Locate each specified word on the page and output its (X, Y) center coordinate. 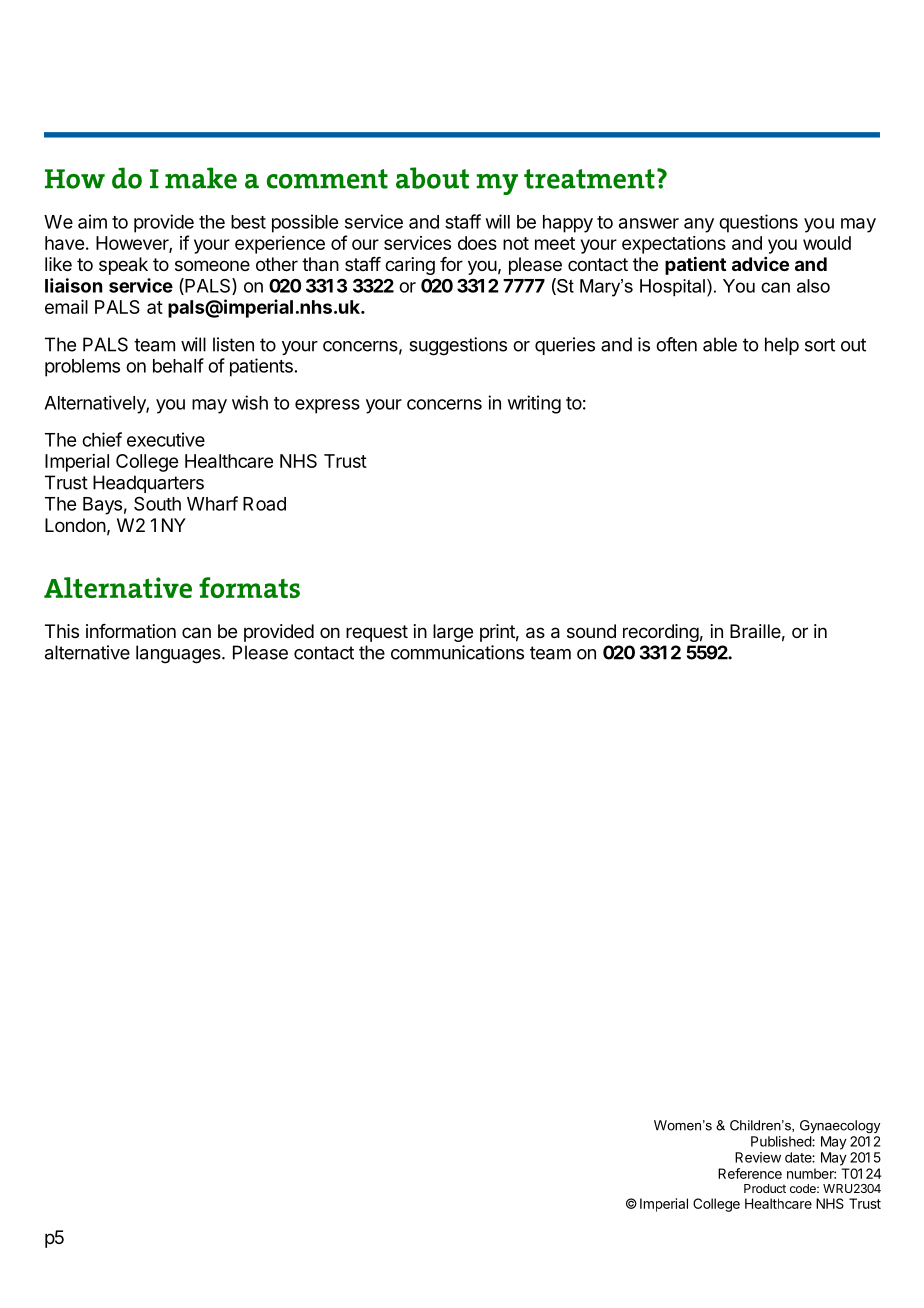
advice (760, 264)
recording (661, 633)
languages (179, 654)
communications (457, 652)
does (477, 243)
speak (123, 266)
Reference (750, 1173)
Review (758, 1157)
